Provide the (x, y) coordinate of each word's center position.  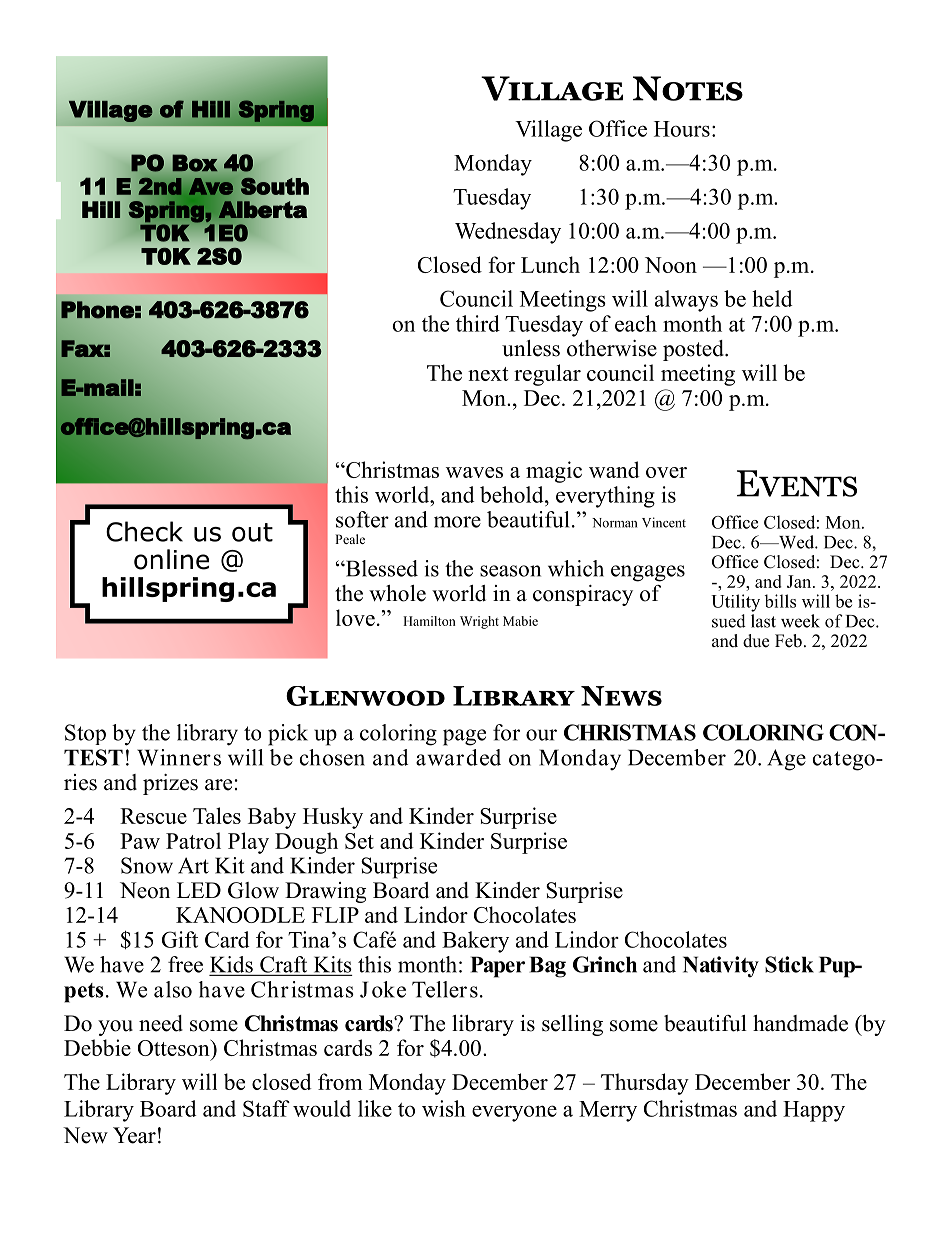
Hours (682, 129)
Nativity (721, 967)
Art (193, 865)
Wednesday (508, 233)
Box (195, 163)
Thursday (645, 1084)
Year (134, 1135)
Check (144, 531)
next (488, 374)
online (171, 559)
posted (694, 350)
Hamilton (429, 621)
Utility (735, 603)
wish (444, 1108)
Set (359, 841)
